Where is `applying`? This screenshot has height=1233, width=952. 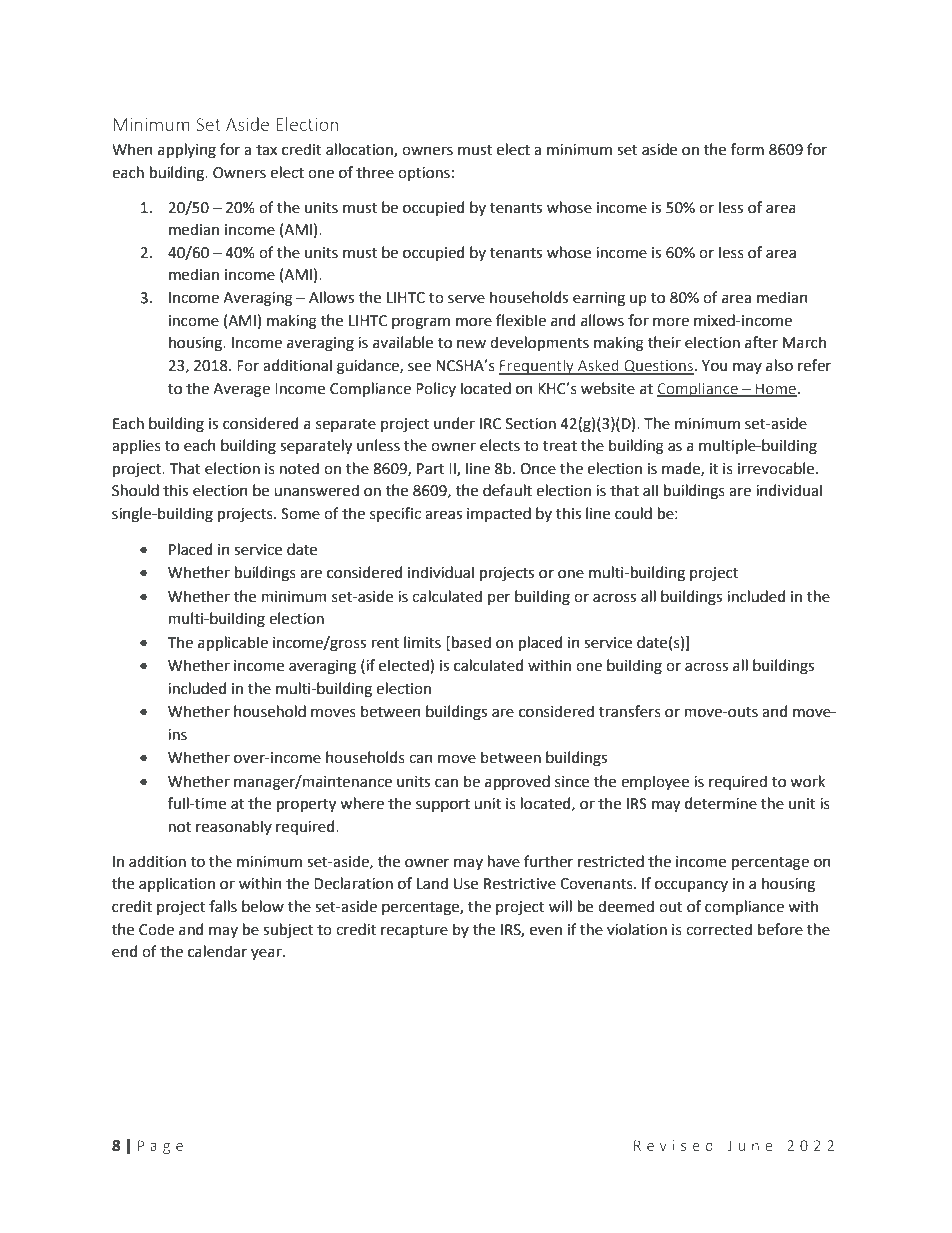
applying is located at coordinates (187, 151).
